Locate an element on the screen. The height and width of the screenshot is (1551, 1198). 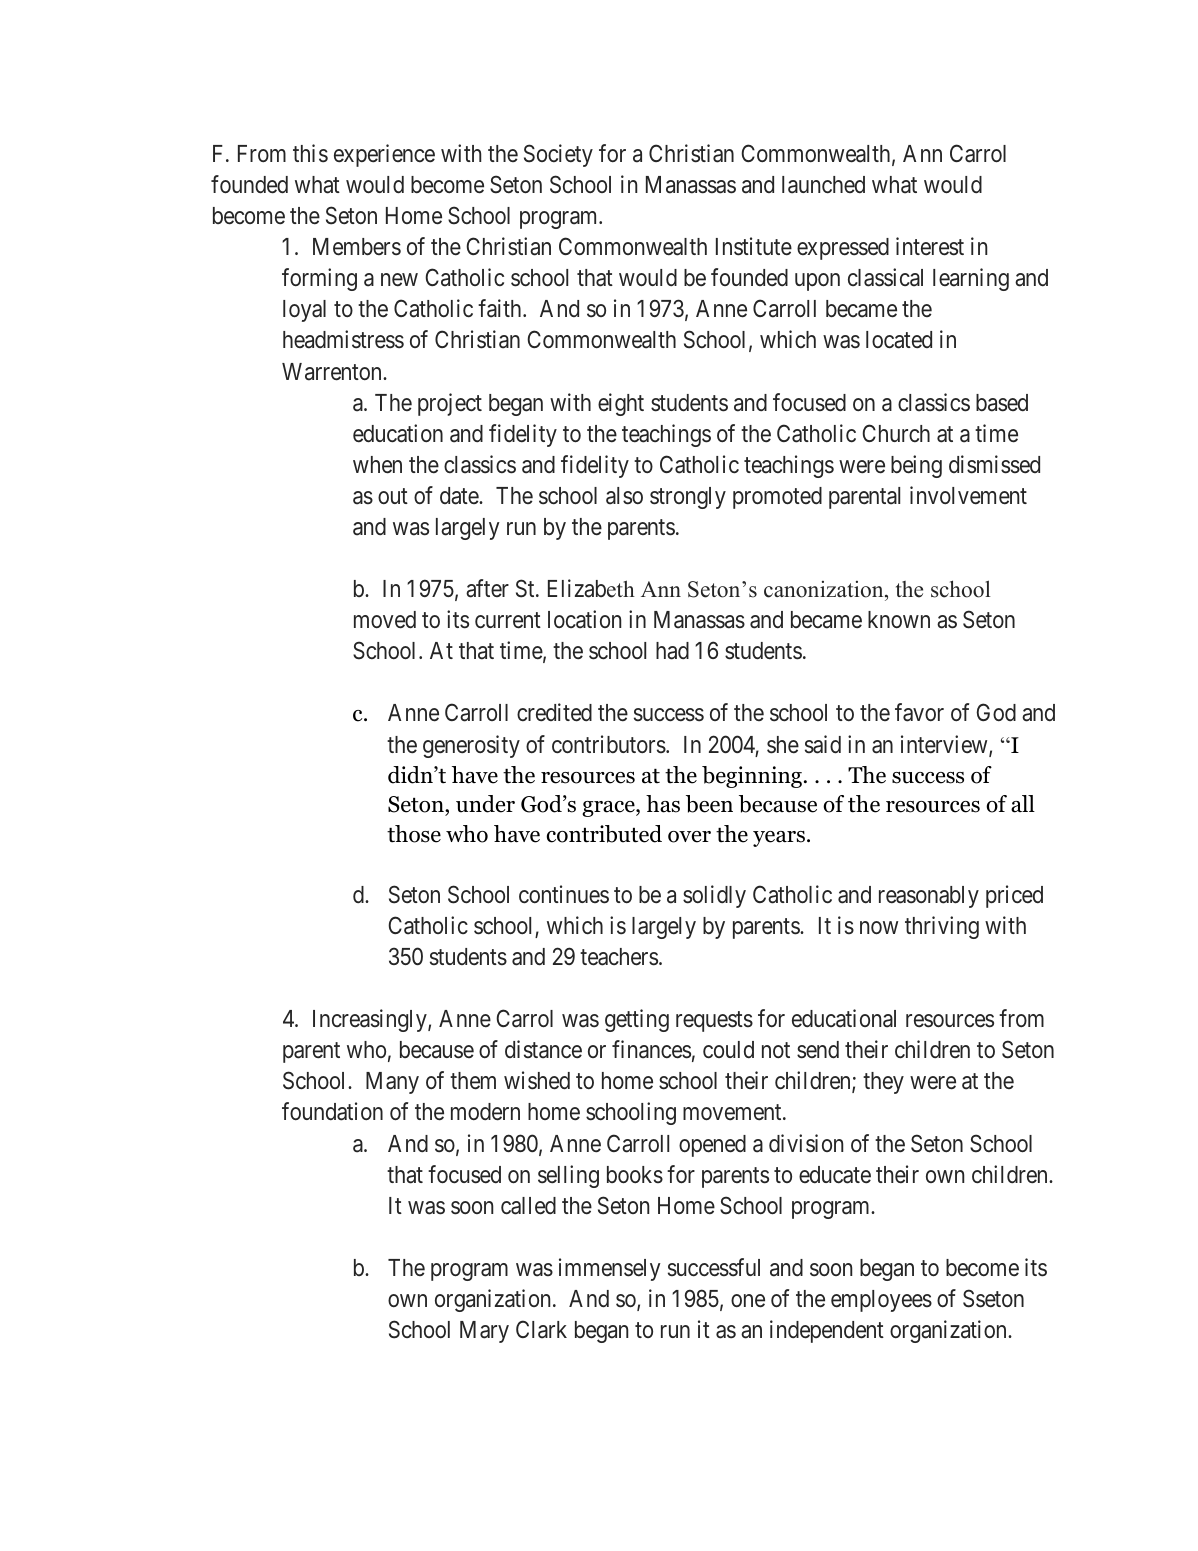
Society is located at coordinates (558, 155).
